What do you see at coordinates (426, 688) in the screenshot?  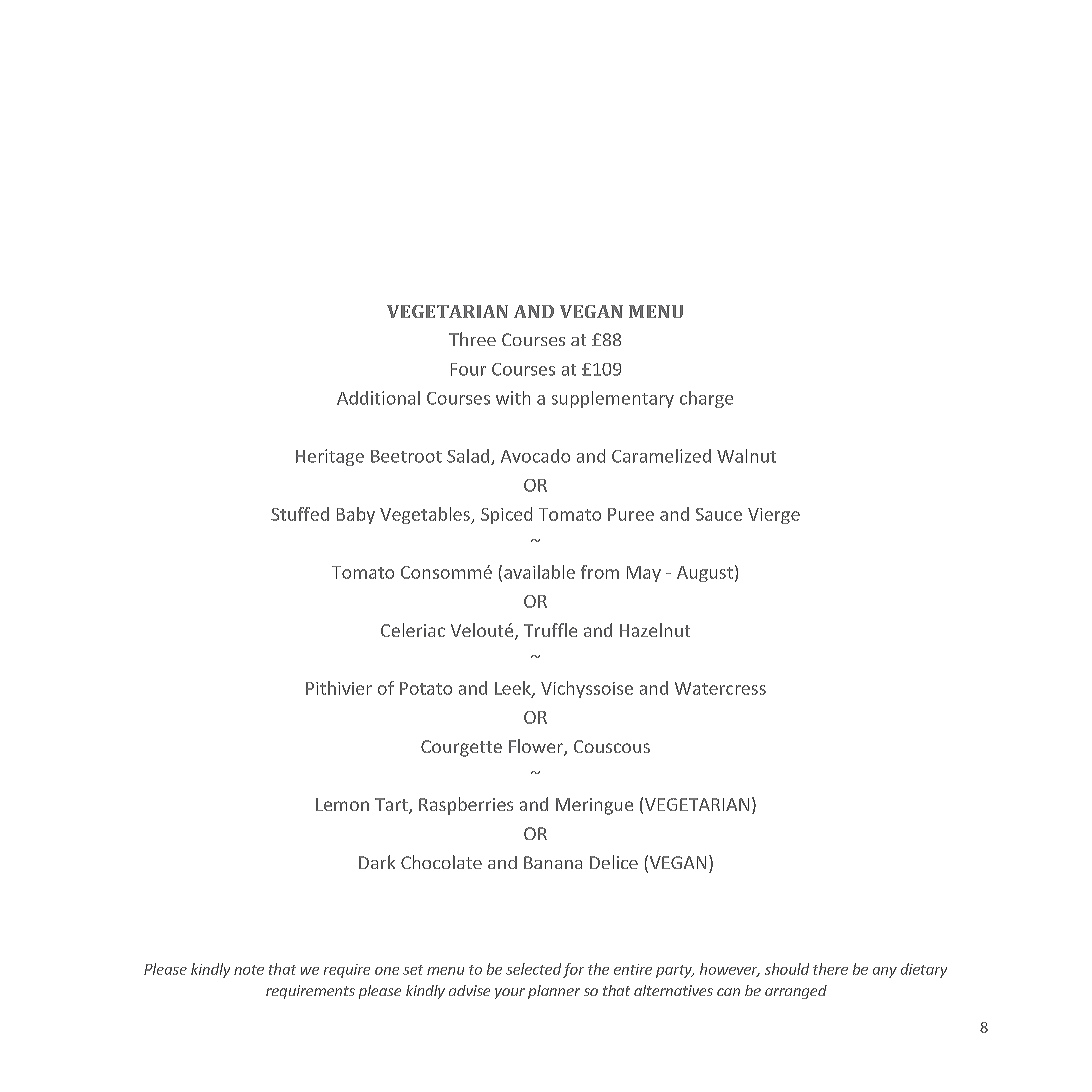 I see `Potato` at bounding box center [426, 688].
